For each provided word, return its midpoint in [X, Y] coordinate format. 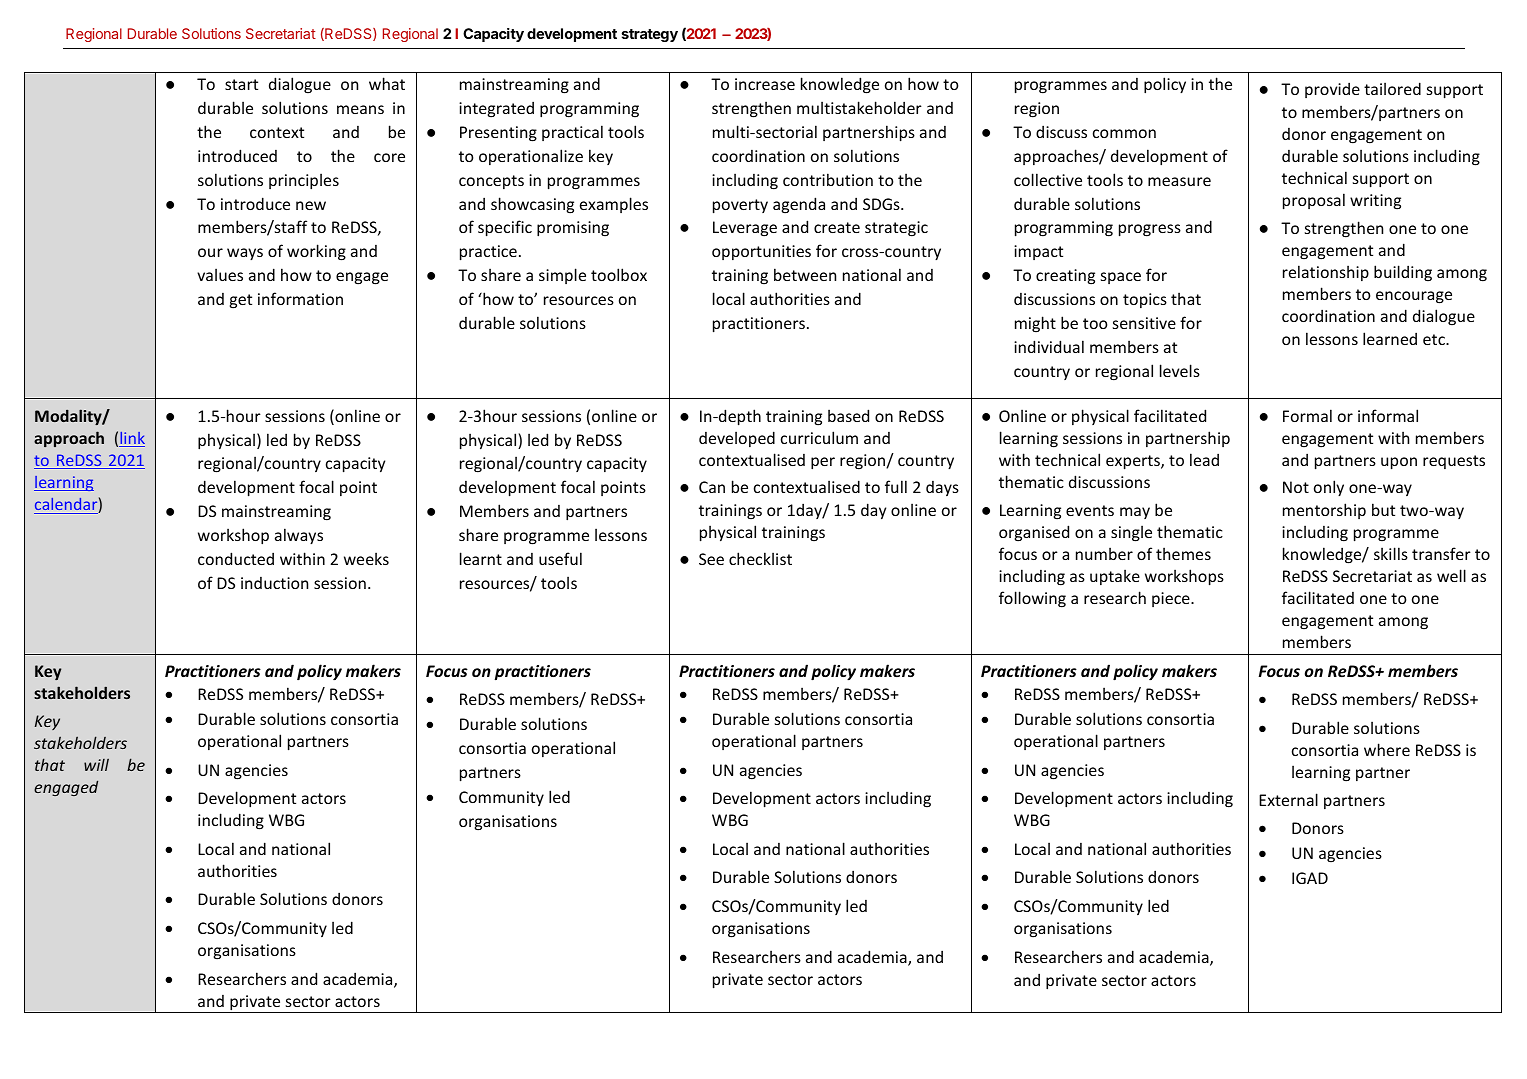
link [132, 439]
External [1288, 799]
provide [1332, 90]
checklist [760, 558]
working [316, 252]
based [848, 415]
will [96, 764]
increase [765, 84]
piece [1172, 599]
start [241, 84]
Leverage [745, 229]
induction [274, 583]
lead [1204, 459]
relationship [1326, 273]
